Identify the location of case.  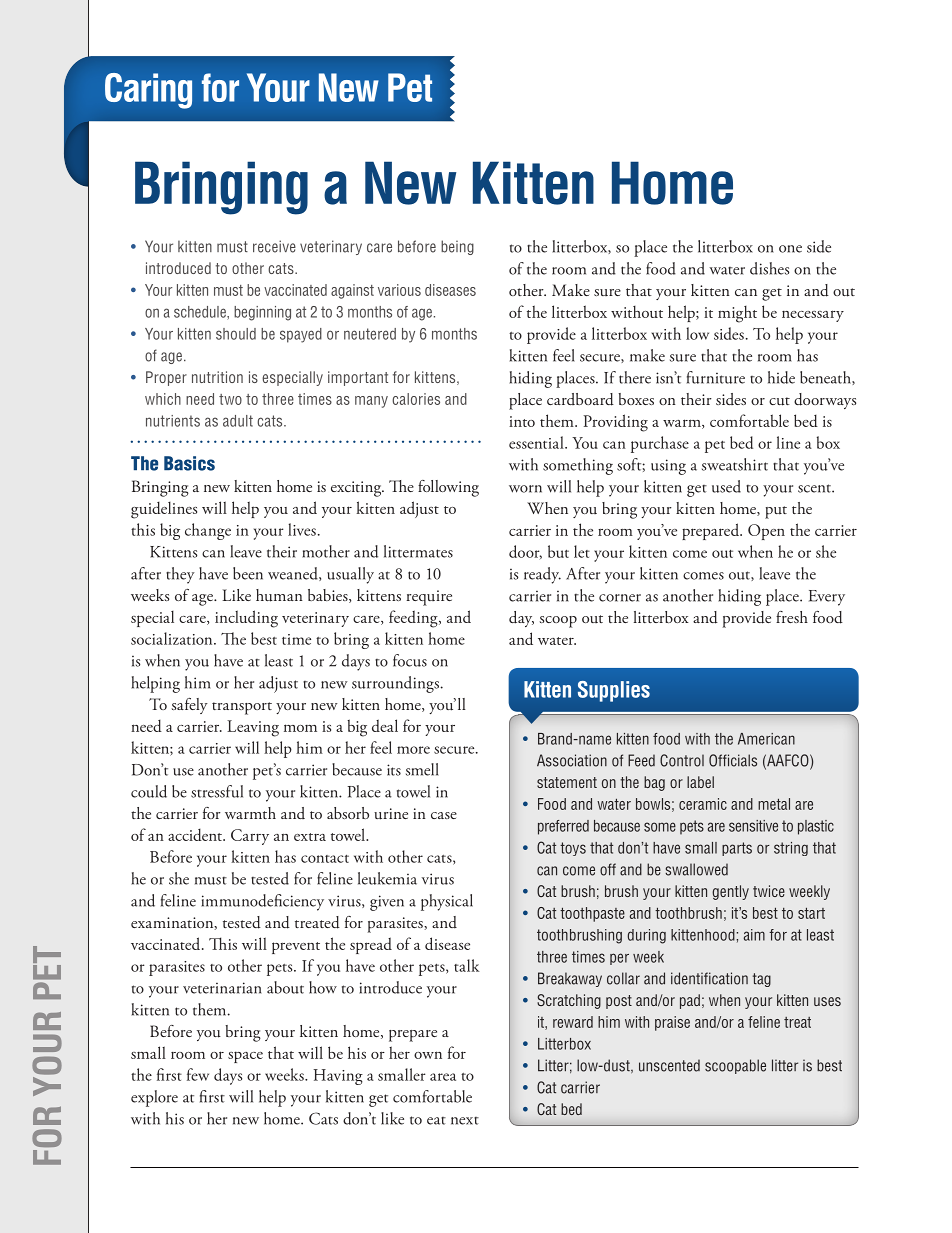
(444, 815).
